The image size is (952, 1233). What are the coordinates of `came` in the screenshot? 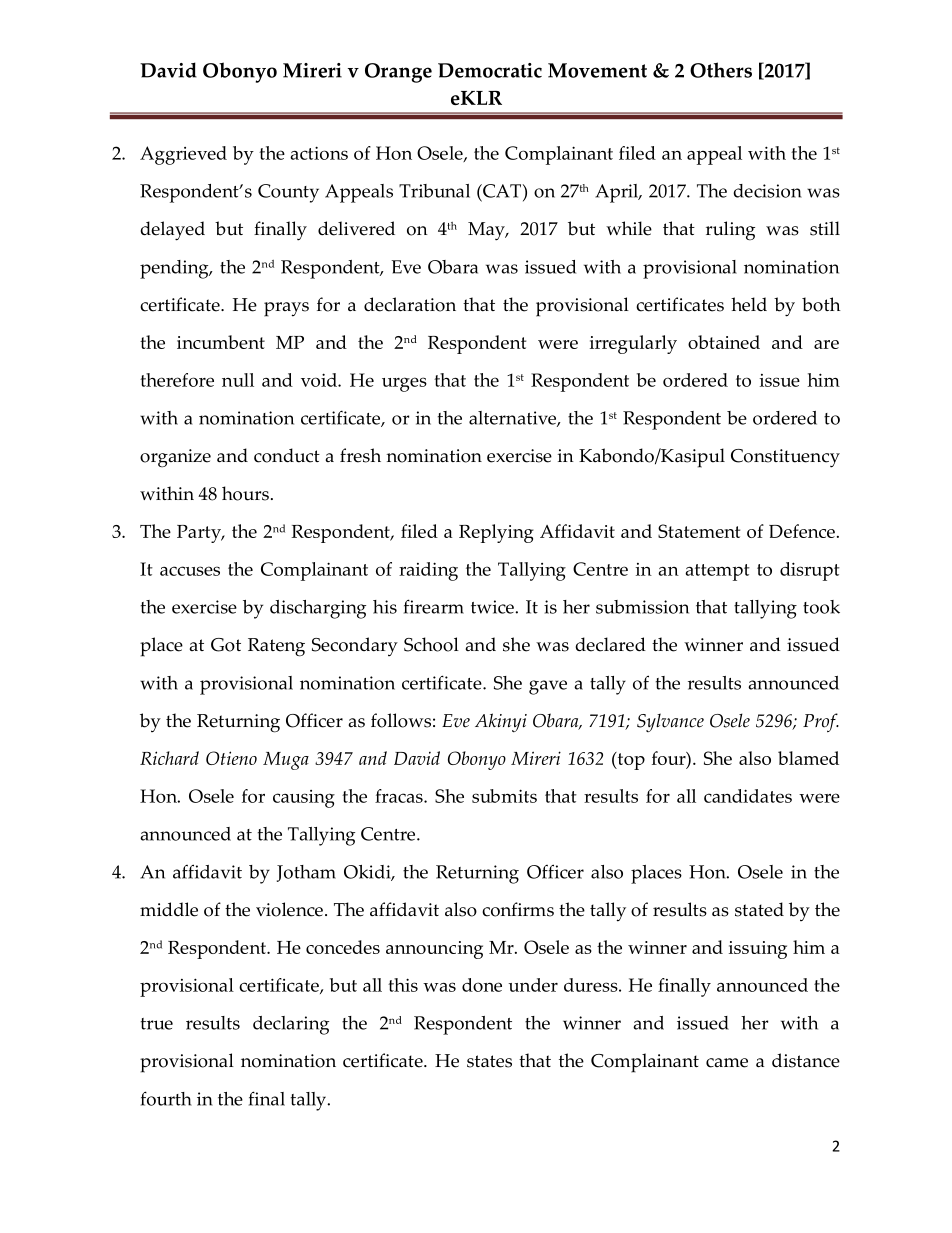 It's located at (727, 1063).
